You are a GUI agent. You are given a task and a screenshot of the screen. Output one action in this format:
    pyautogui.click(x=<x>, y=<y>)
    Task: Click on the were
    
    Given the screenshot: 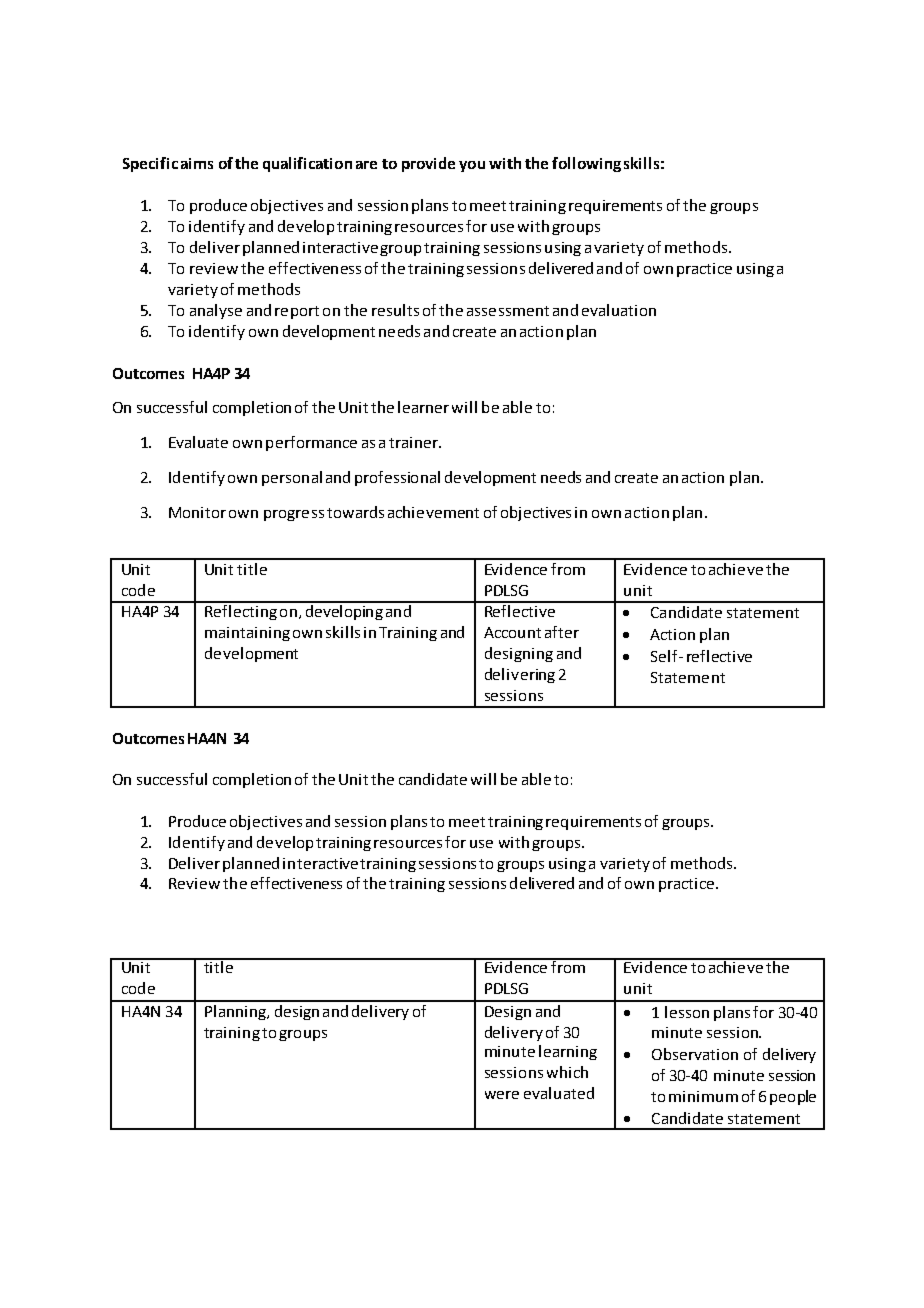 What is the action you would take?
    pyautogui.click(x=502, y=1095)
